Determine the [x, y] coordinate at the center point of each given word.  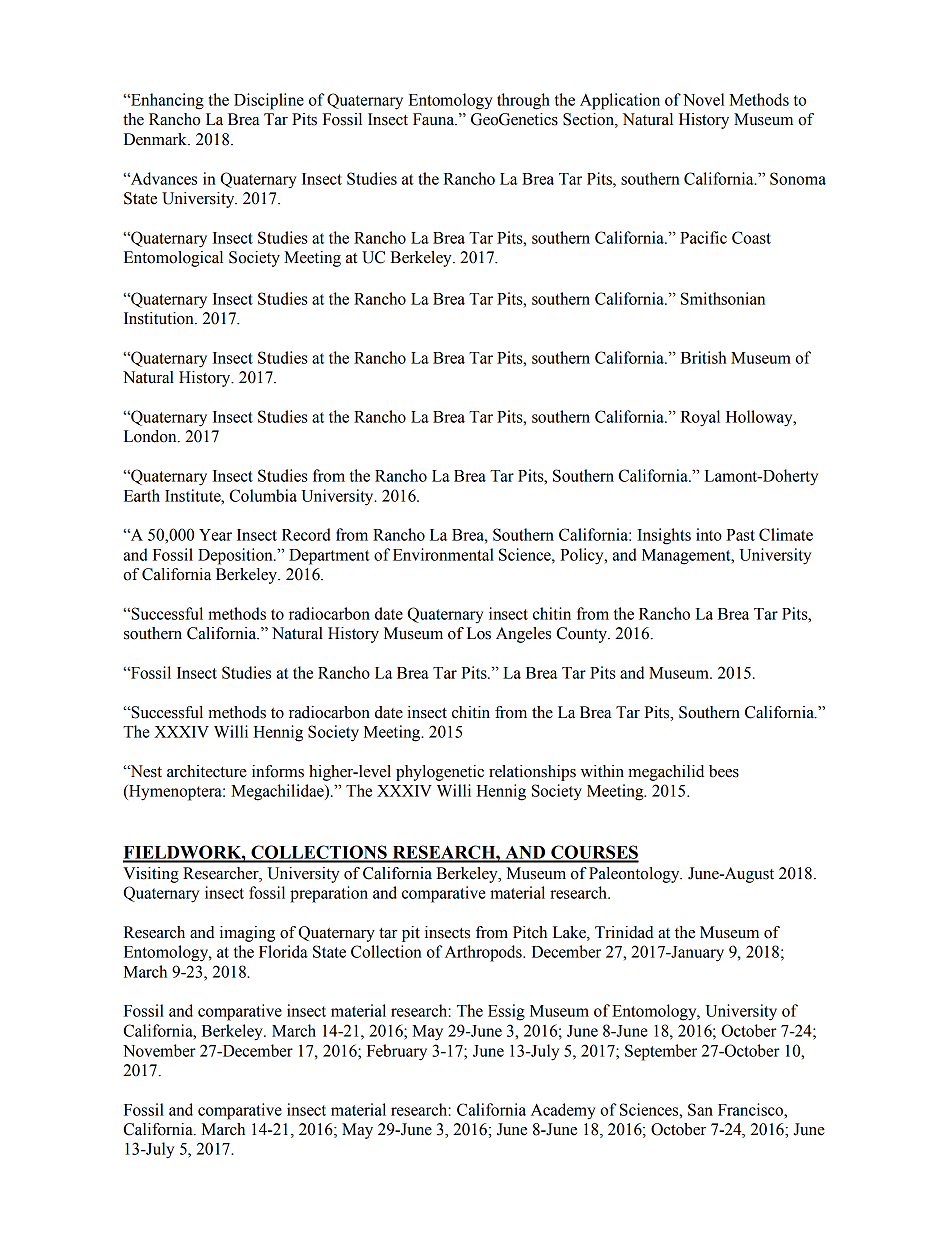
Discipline [269, 101]
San [700, 1109]
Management [687, 557]
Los [479, 633]
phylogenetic [440, 773]
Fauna [435, 119]
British [704, 357]
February [397, 1052]
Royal [700, 418]
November [159, 1050]
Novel [703, 99]
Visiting [151, 875]
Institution [160, 318]
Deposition [236, 556]
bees [724, 771]
